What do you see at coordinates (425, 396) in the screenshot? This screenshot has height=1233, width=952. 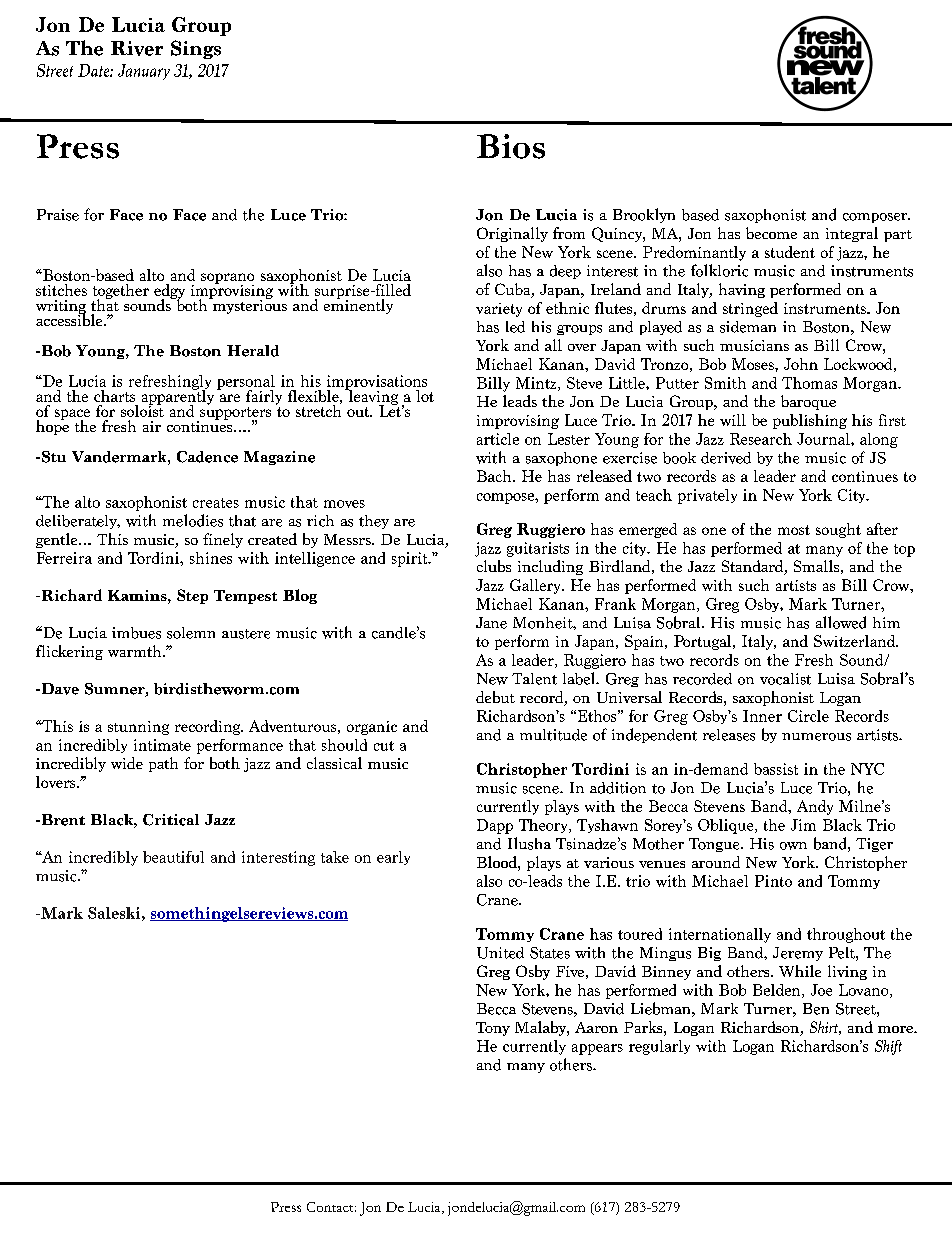 I see `lot` at bounding box center [425, 396].
